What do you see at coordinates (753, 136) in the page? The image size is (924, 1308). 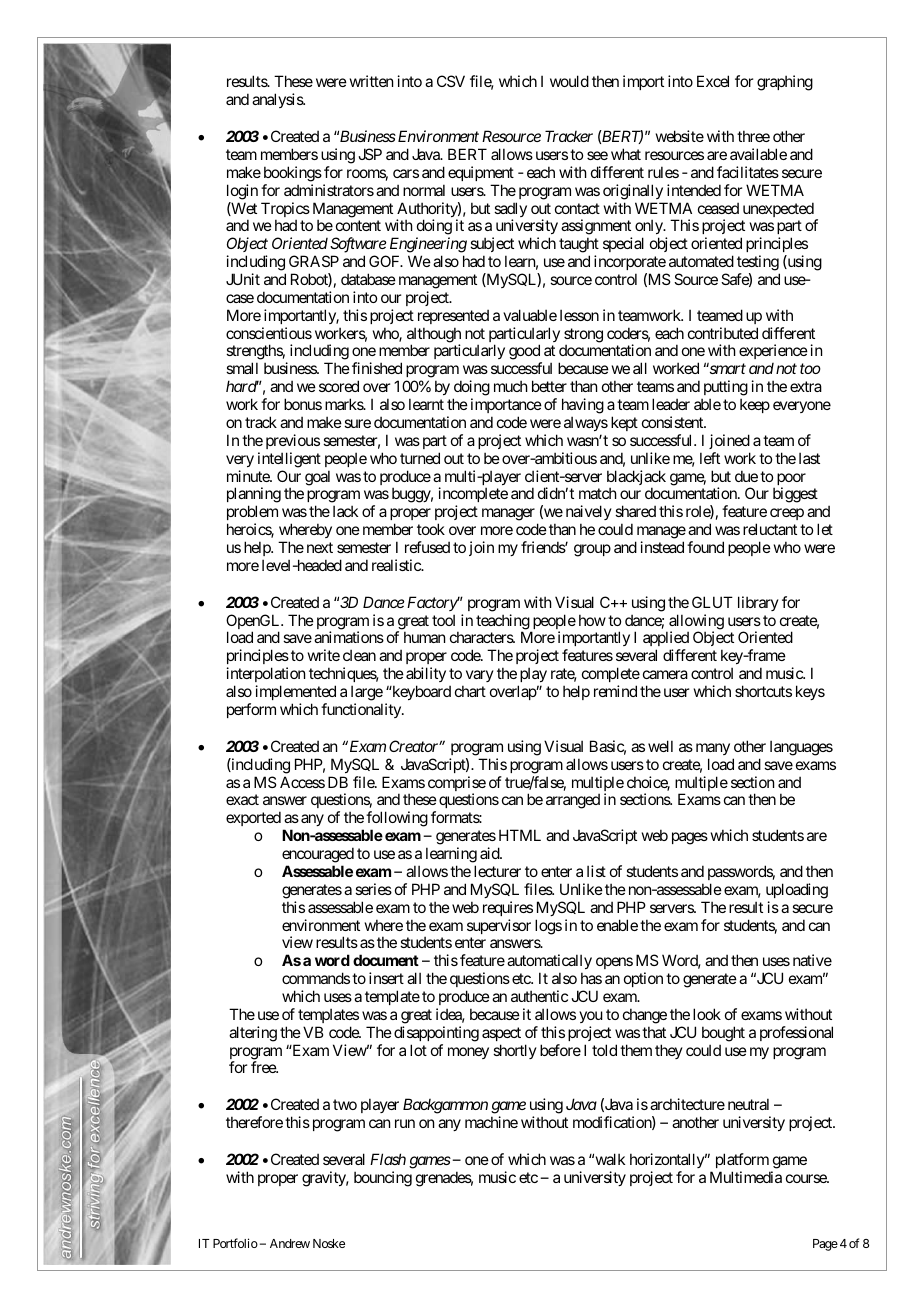 I see `three` at bounding box center [753, 136].
